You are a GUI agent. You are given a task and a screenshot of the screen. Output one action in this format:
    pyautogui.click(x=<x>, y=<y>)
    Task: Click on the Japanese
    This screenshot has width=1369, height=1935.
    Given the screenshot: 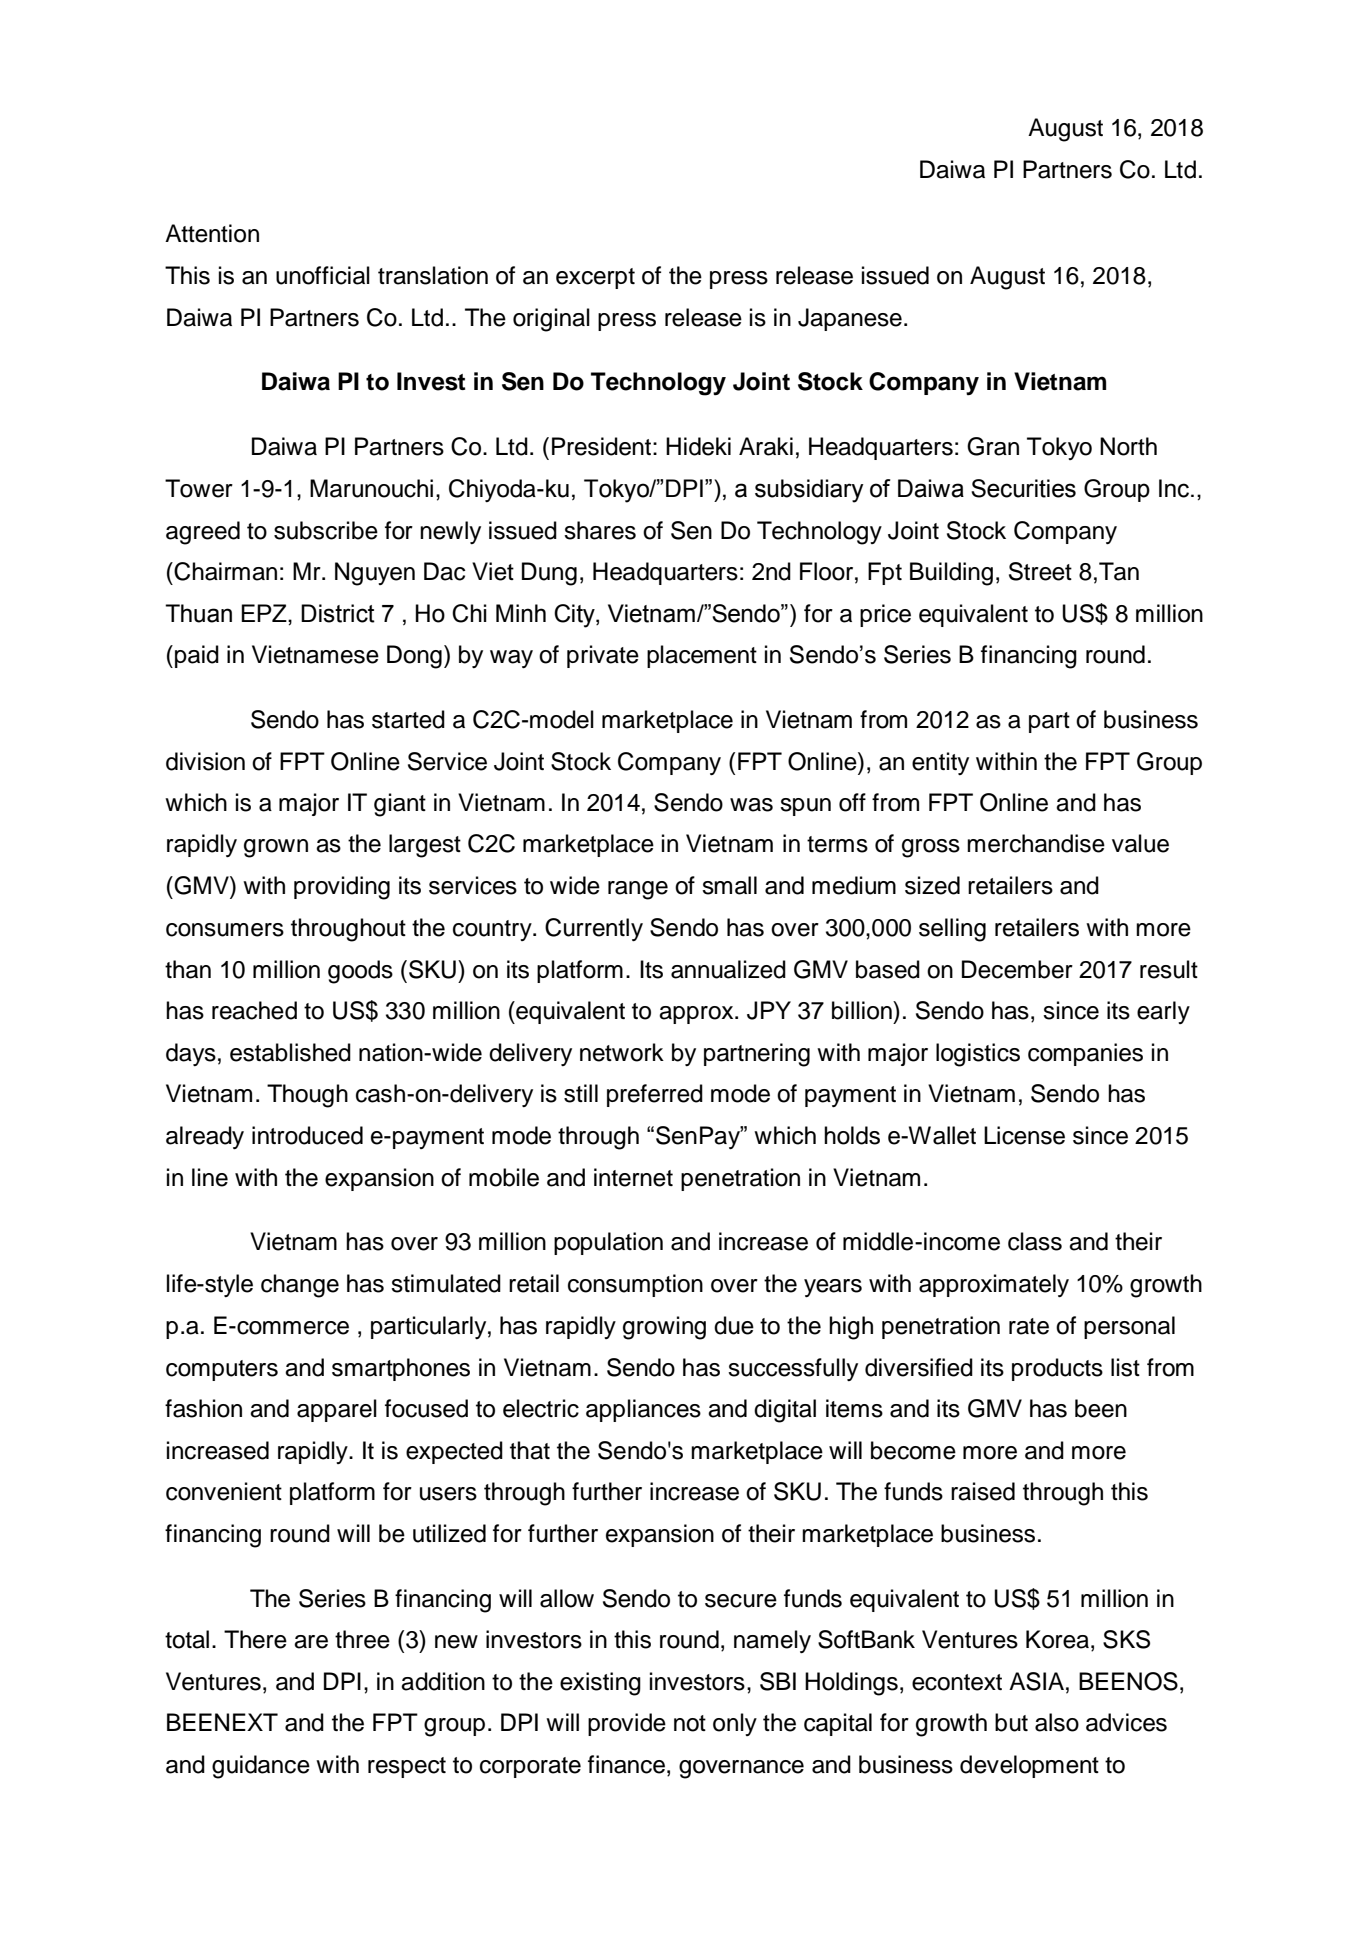 What is the action you would take?
    pyautogui.click(x=850, y=319)
